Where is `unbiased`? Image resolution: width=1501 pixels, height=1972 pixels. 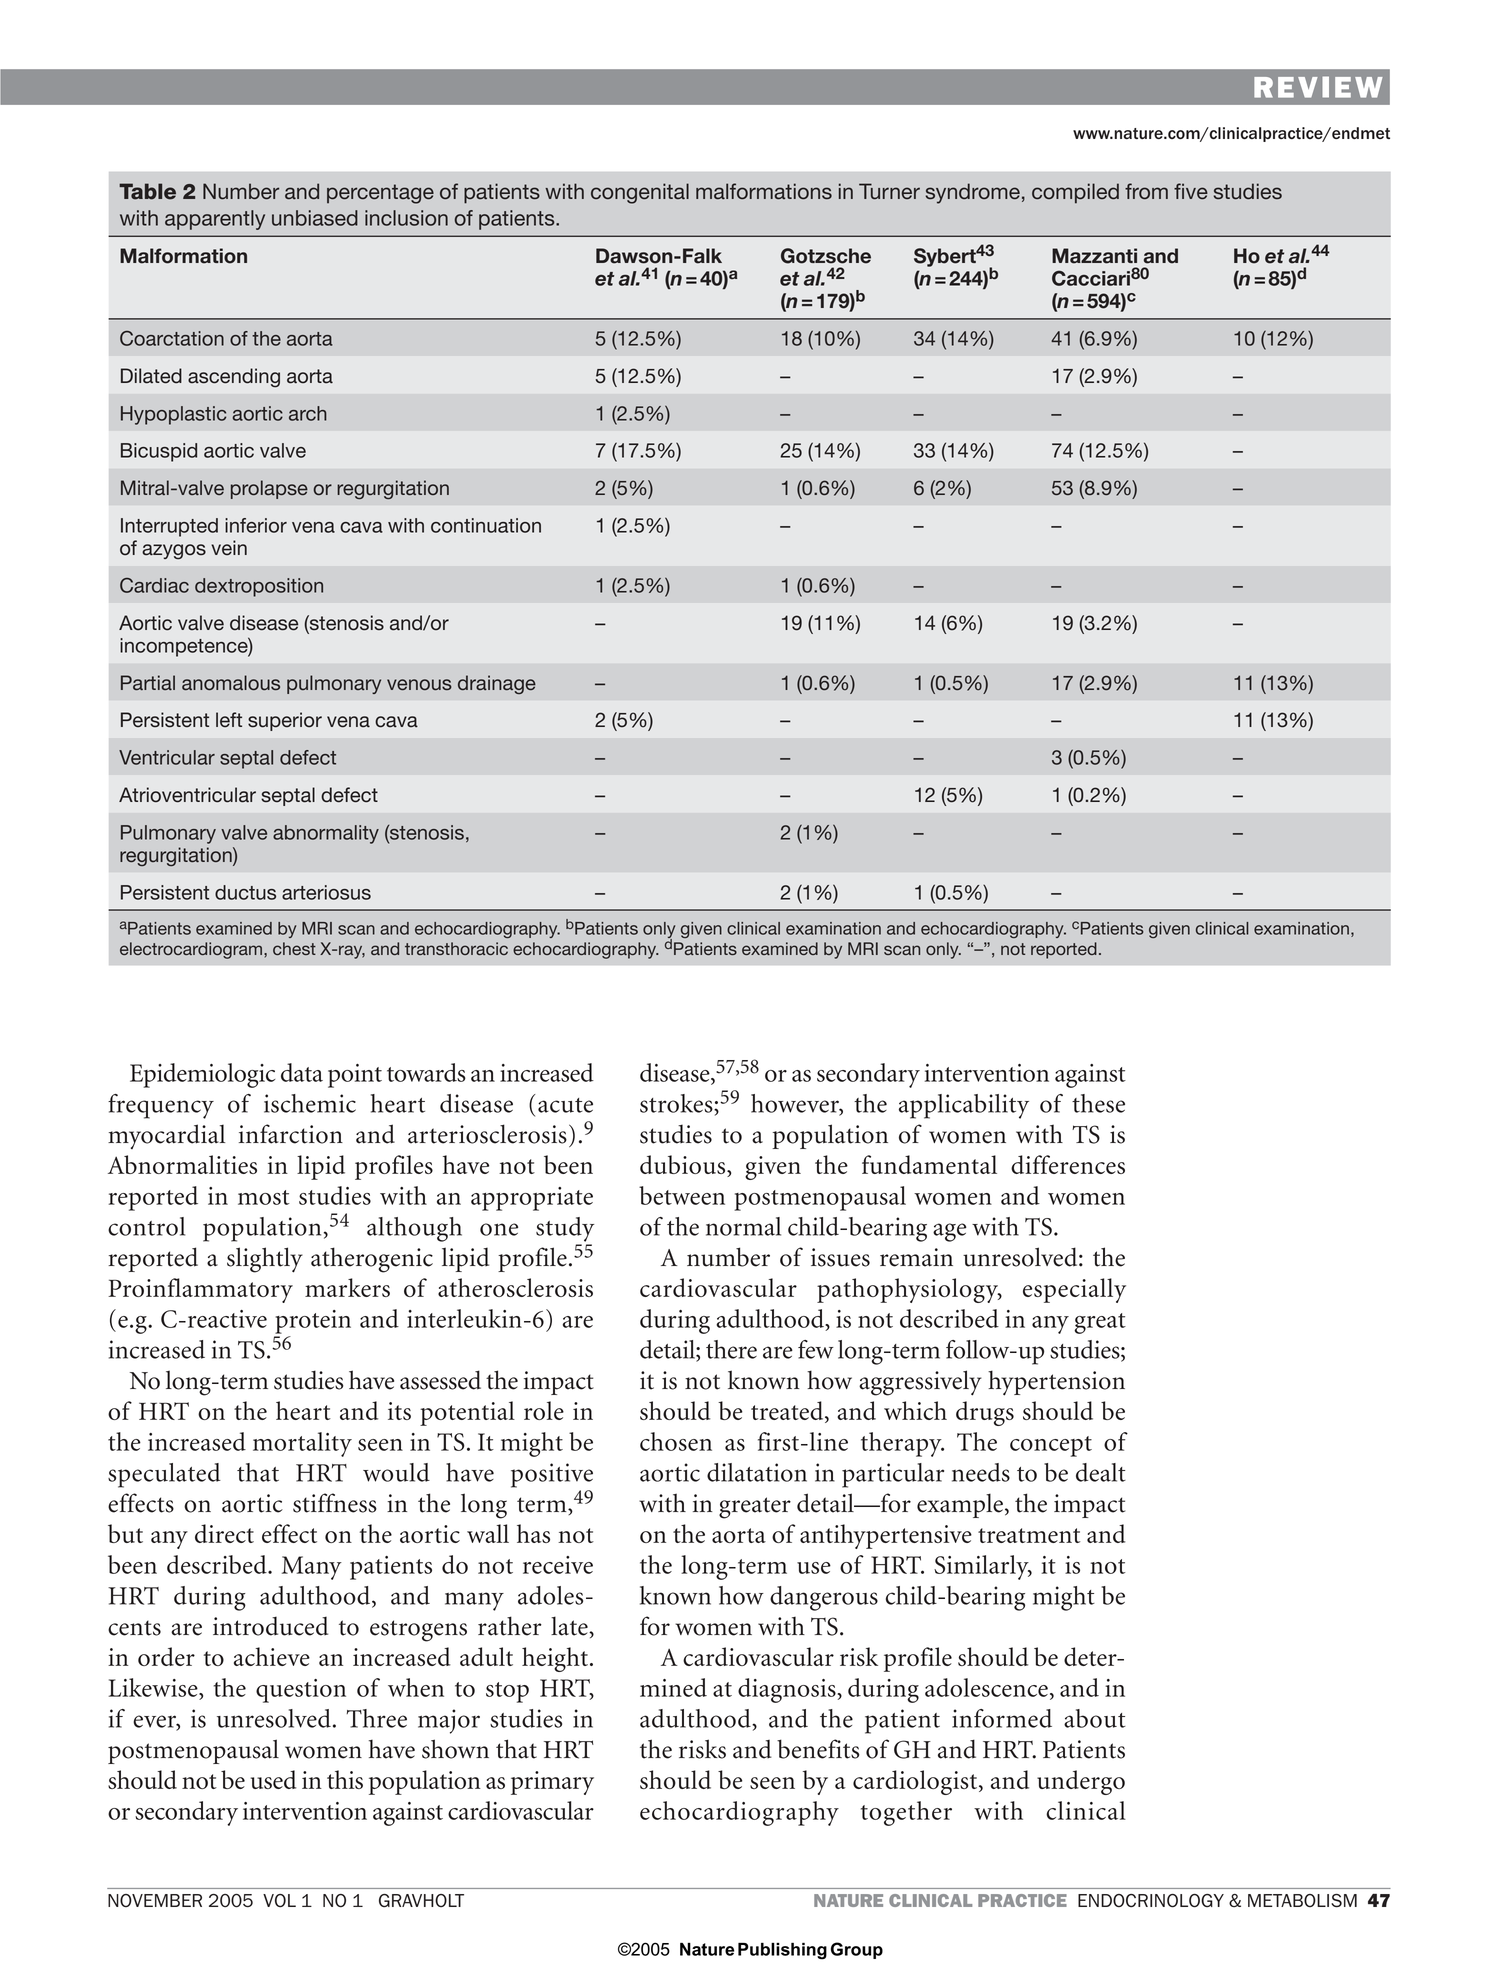 unbiased is located at coordinates (315, 218).
